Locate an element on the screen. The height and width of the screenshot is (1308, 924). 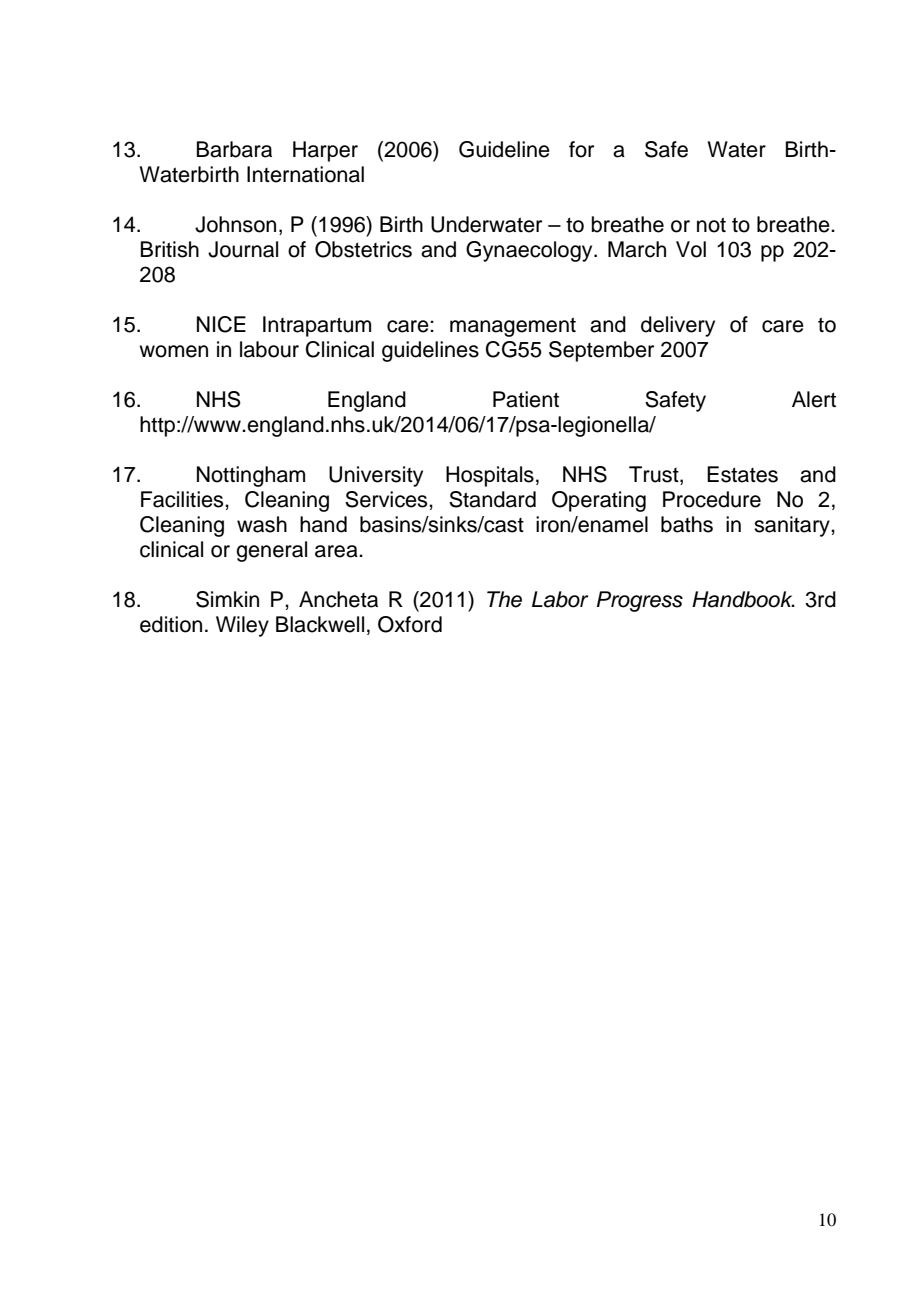
Harper is located at coordinates (325, 151).
